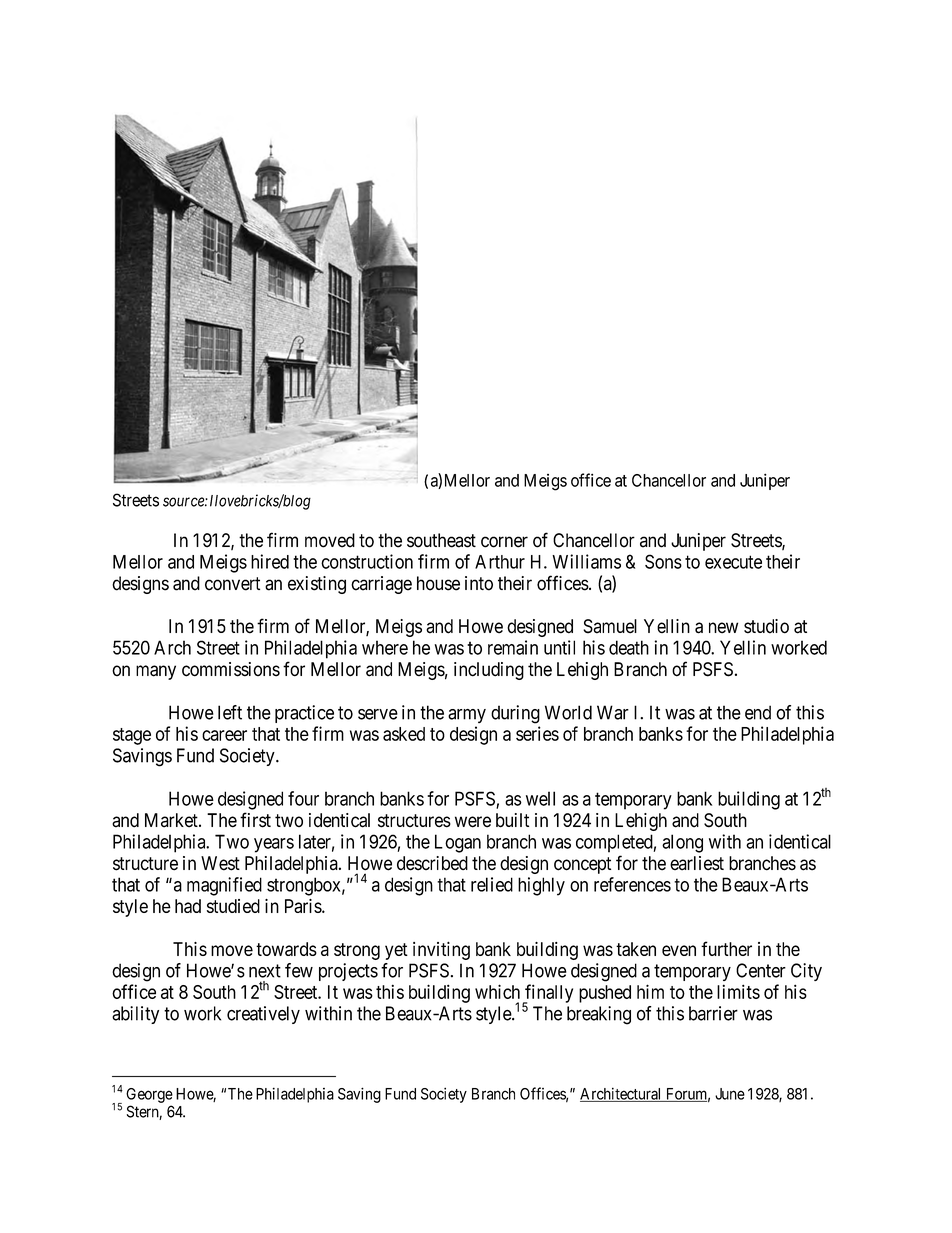 The height and width of the screenshot is (1233, 952). Describe the element at coordinates (758, 712) in the screenshot. I see `end` at that location.
